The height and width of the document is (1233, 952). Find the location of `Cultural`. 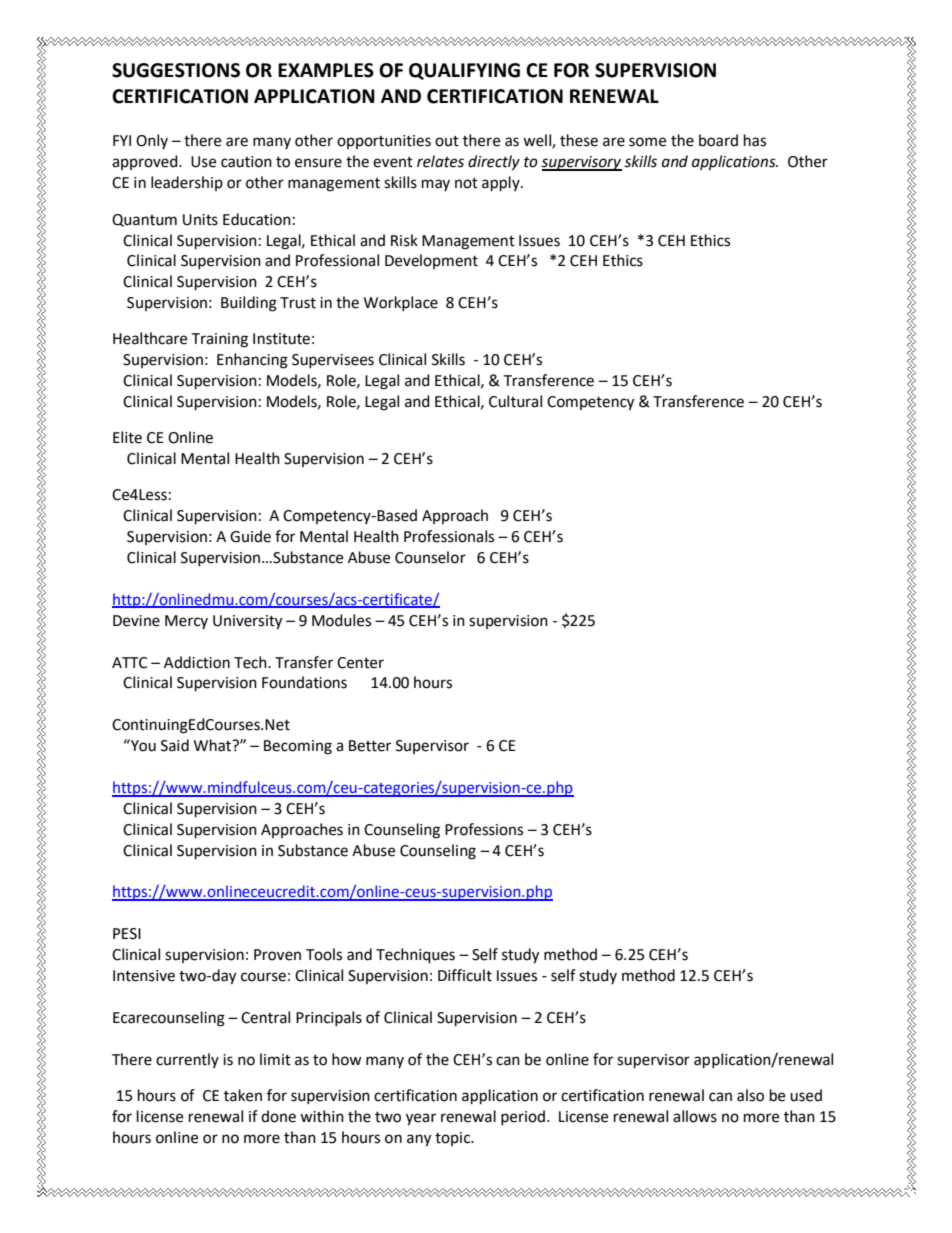

Cultural is located at coordinates (515, 401).
